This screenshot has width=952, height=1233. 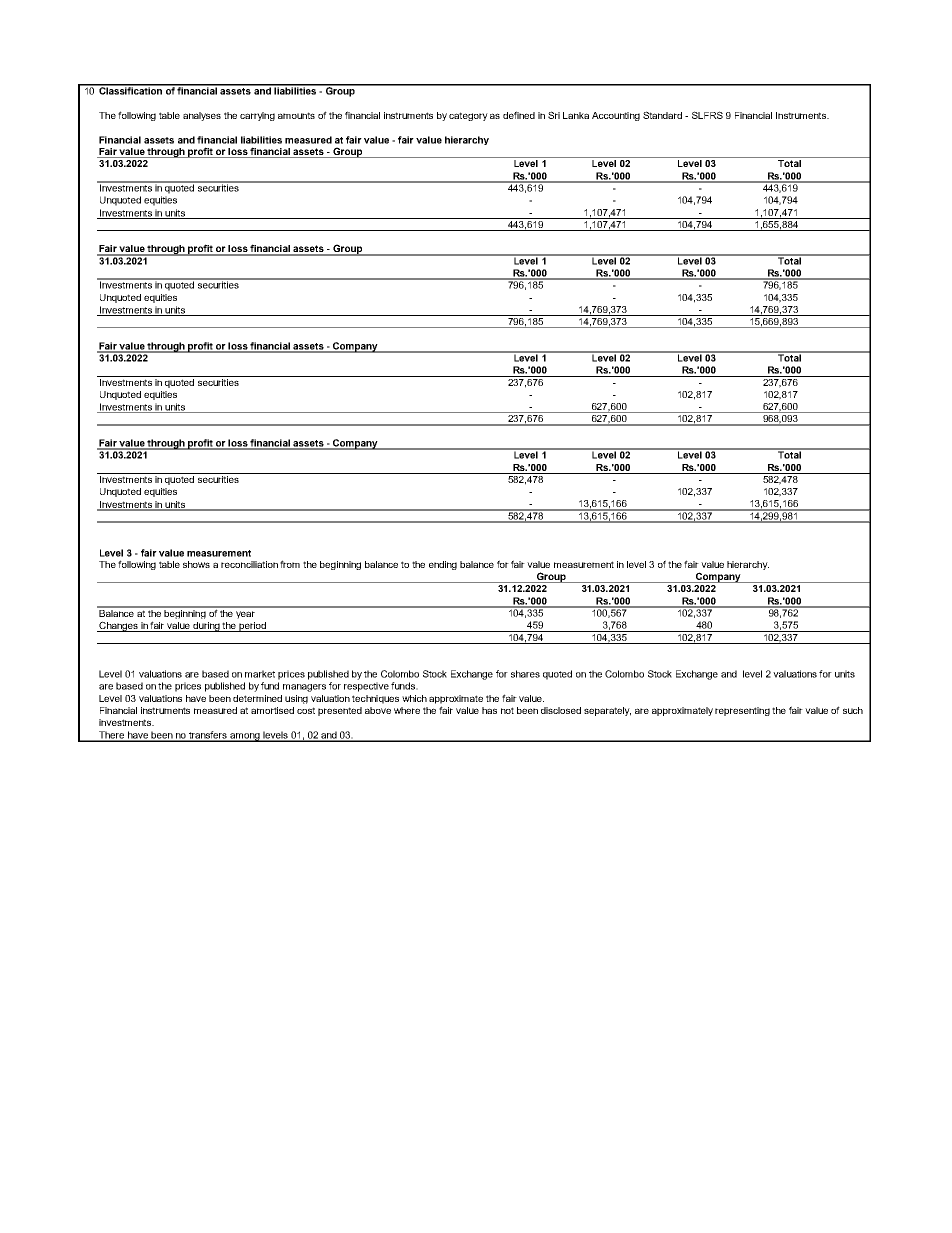 What do you see at coordinates (290, 564) in the screenshot?
I see `from` at bounding box center [290, 564].
